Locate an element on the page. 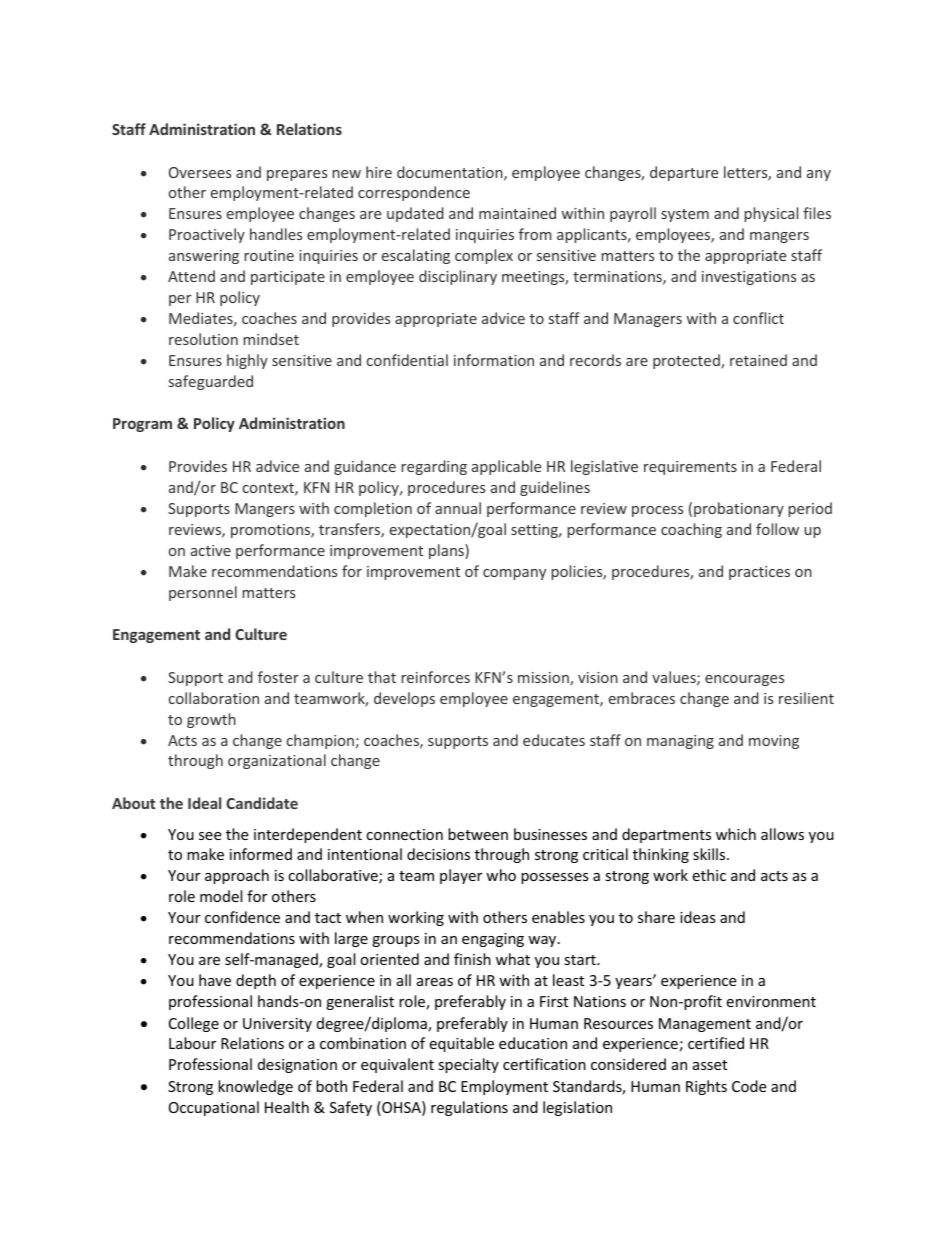  maintained is located at coordinates (517, 213).
